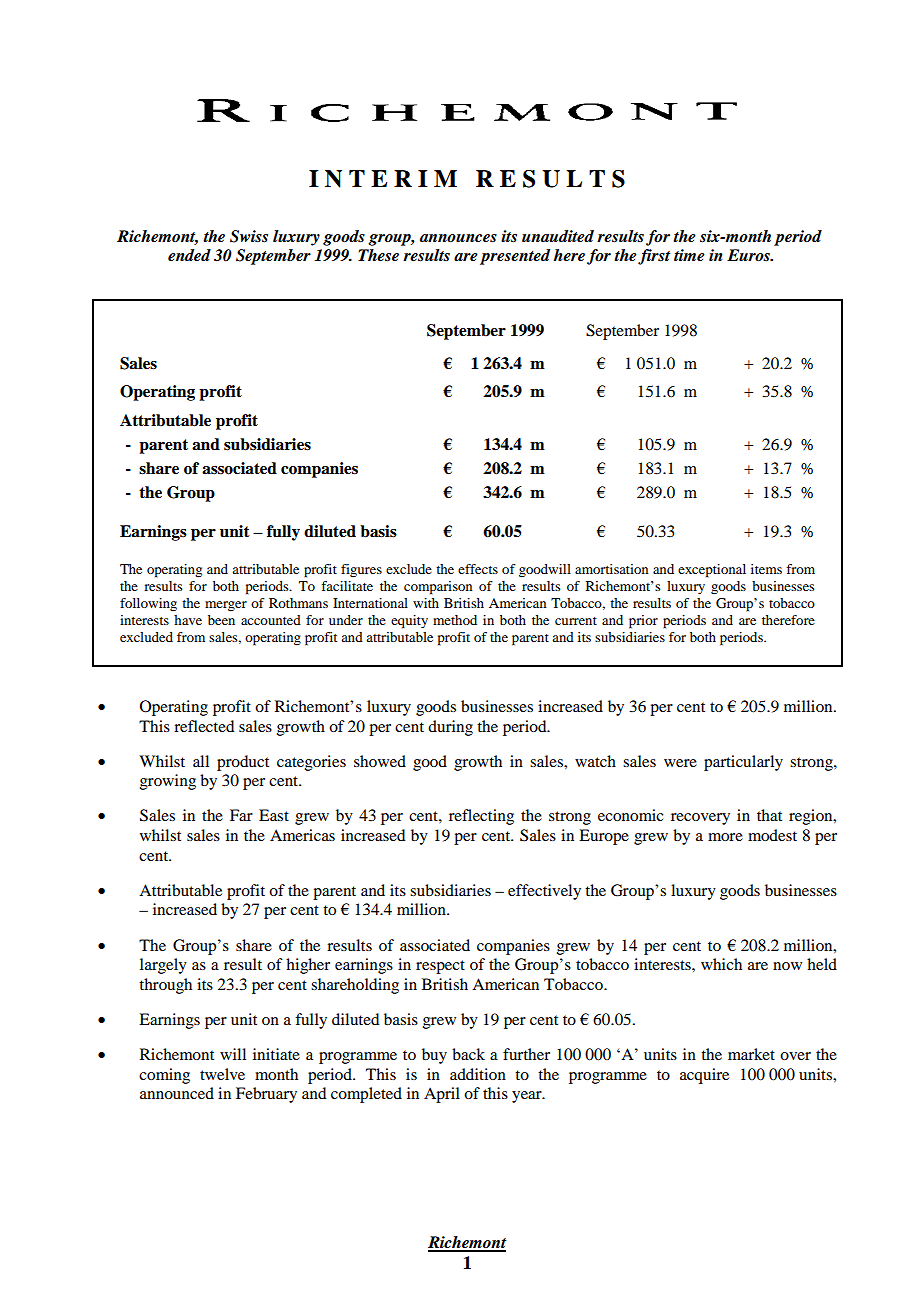 The image size is (924, 1307). Describe the element at coordinates (515, 257) in the screenshot. I see `presented` at that location.
